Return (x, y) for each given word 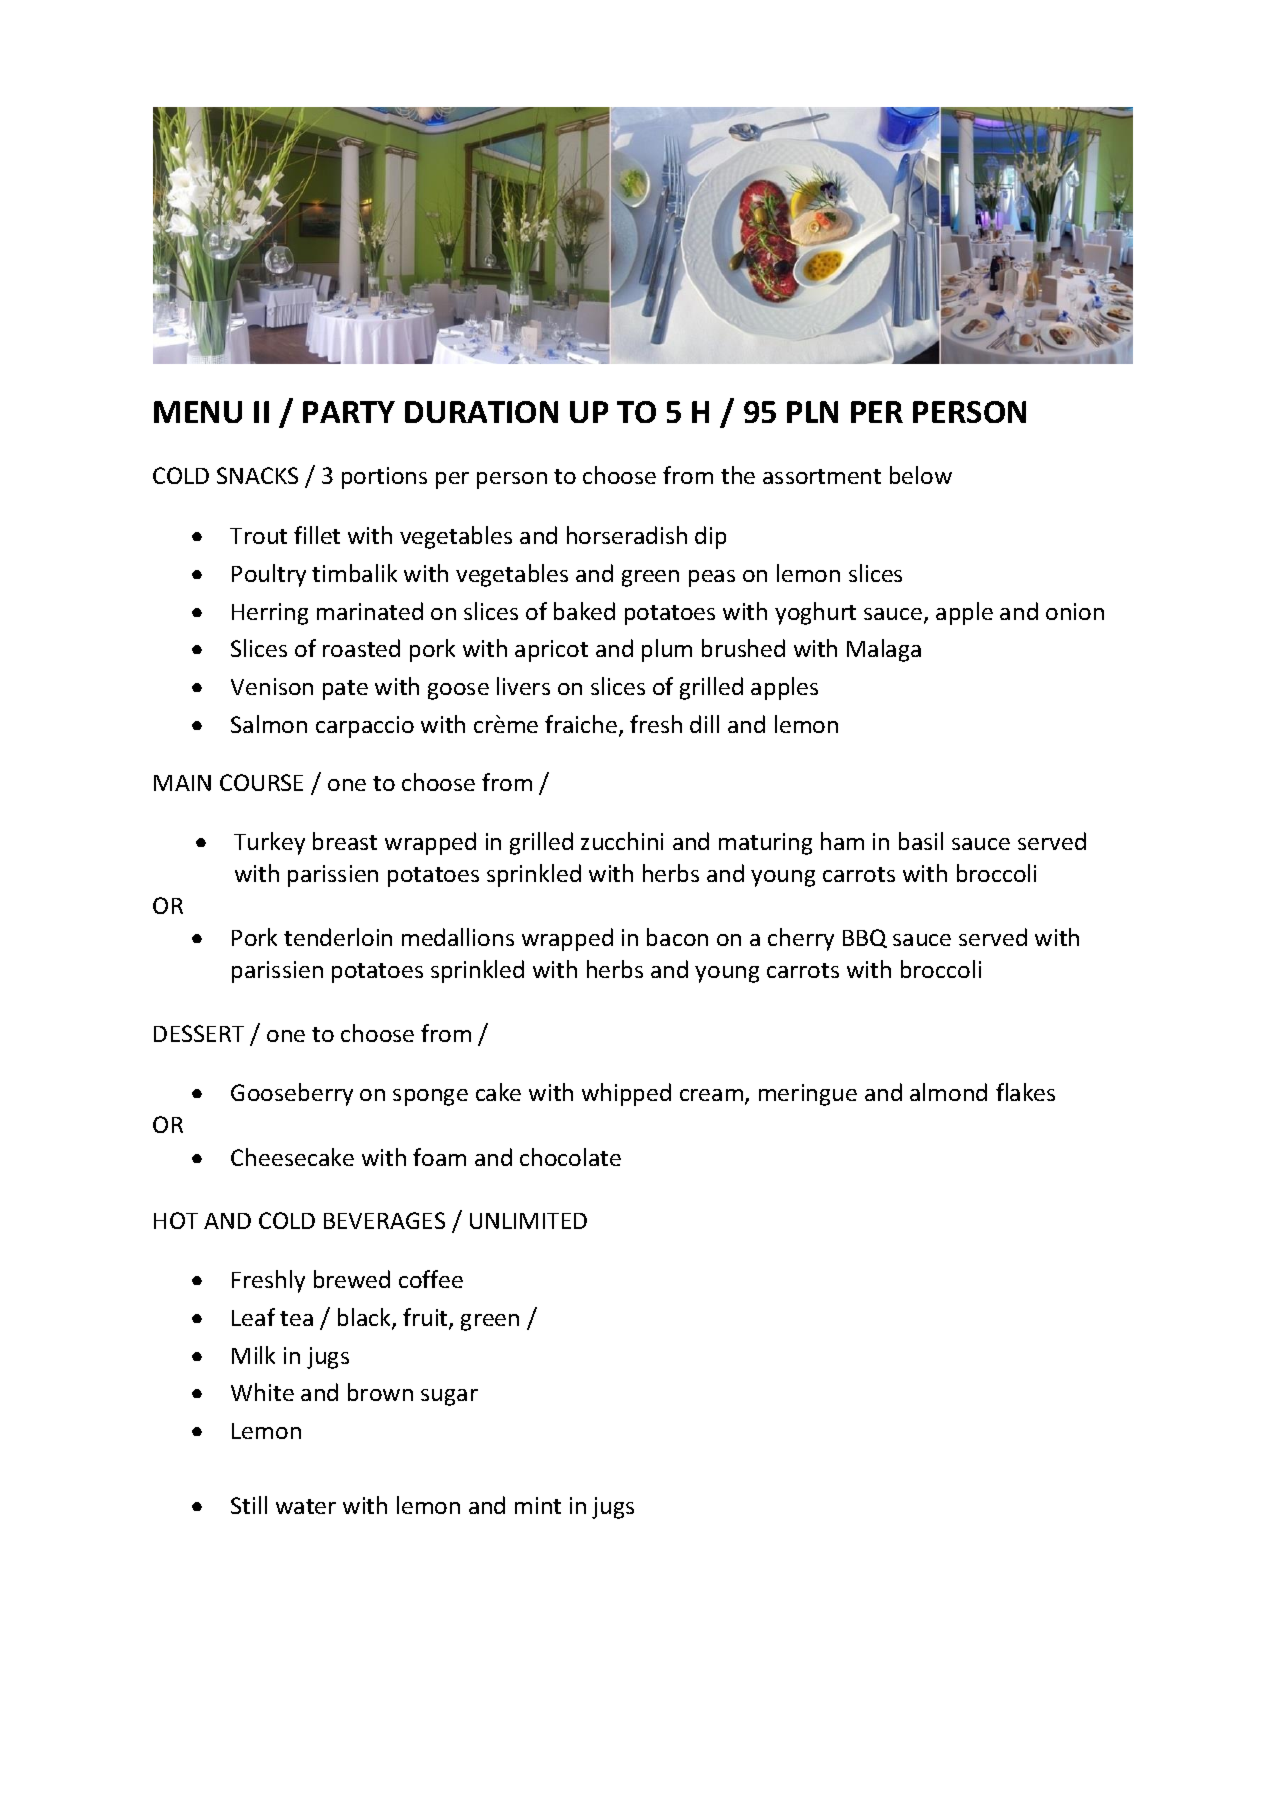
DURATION (481, 412)
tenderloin (338, 937)
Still (249, 1505)
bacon (677, 937)
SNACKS (257, 475)
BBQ (865, 938)
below (921, 475)
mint (538, 1505)
